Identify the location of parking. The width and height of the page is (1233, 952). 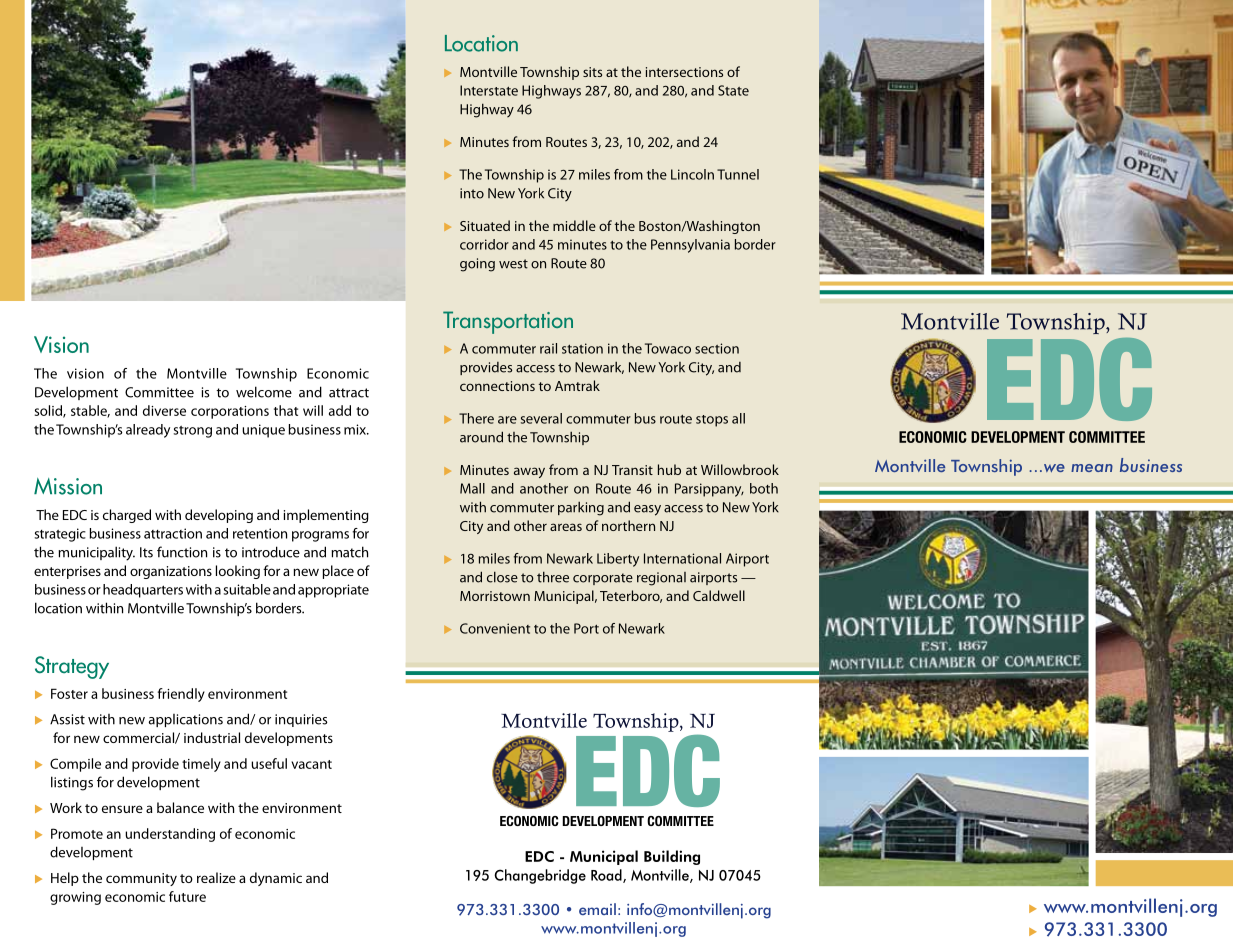
(581, 508).
